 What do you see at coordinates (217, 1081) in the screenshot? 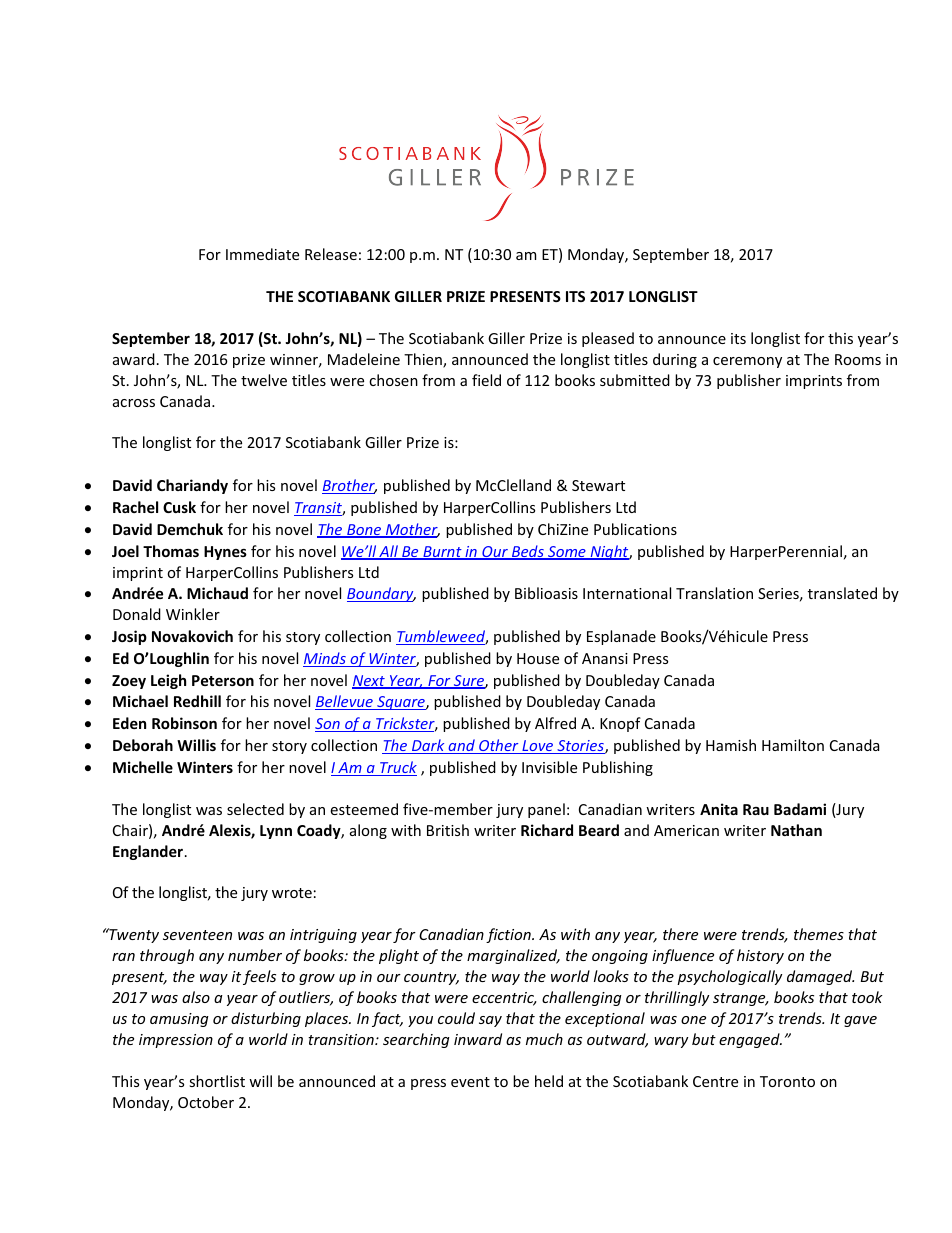
I see `shortlist` at bounding box center [217, 1081].
